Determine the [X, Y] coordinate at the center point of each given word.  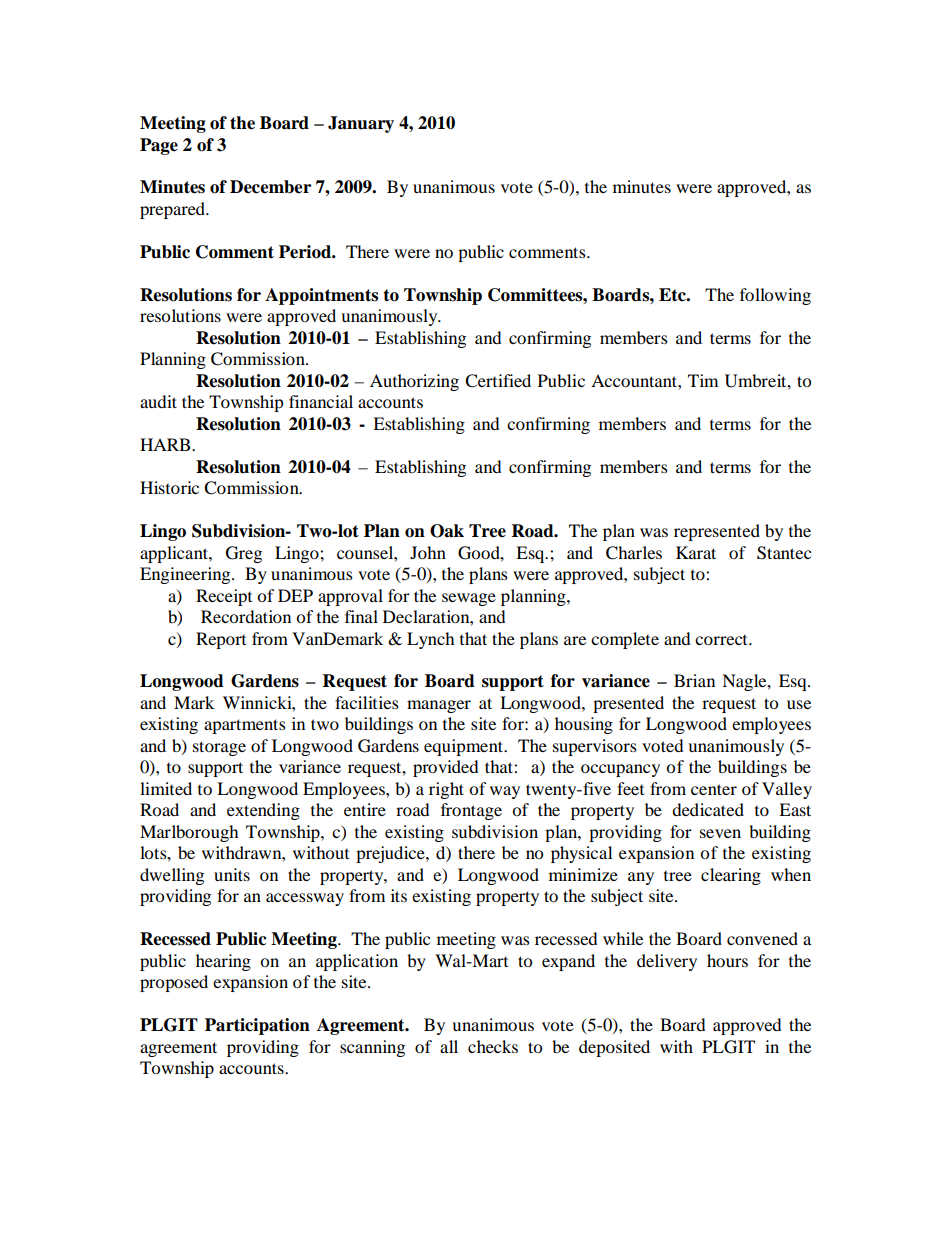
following [775, 296]
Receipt [224, 597]
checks [493, 1046]
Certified [498, 381]
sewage [469, 599]
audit [158, 401]
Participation [257, 1026]
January [361, 124]
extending [263, 811]
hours [727, 960]
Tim [703, 380]
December [270, 187]
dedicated [708, 809]
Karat [696, 552]
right [446, 790]
